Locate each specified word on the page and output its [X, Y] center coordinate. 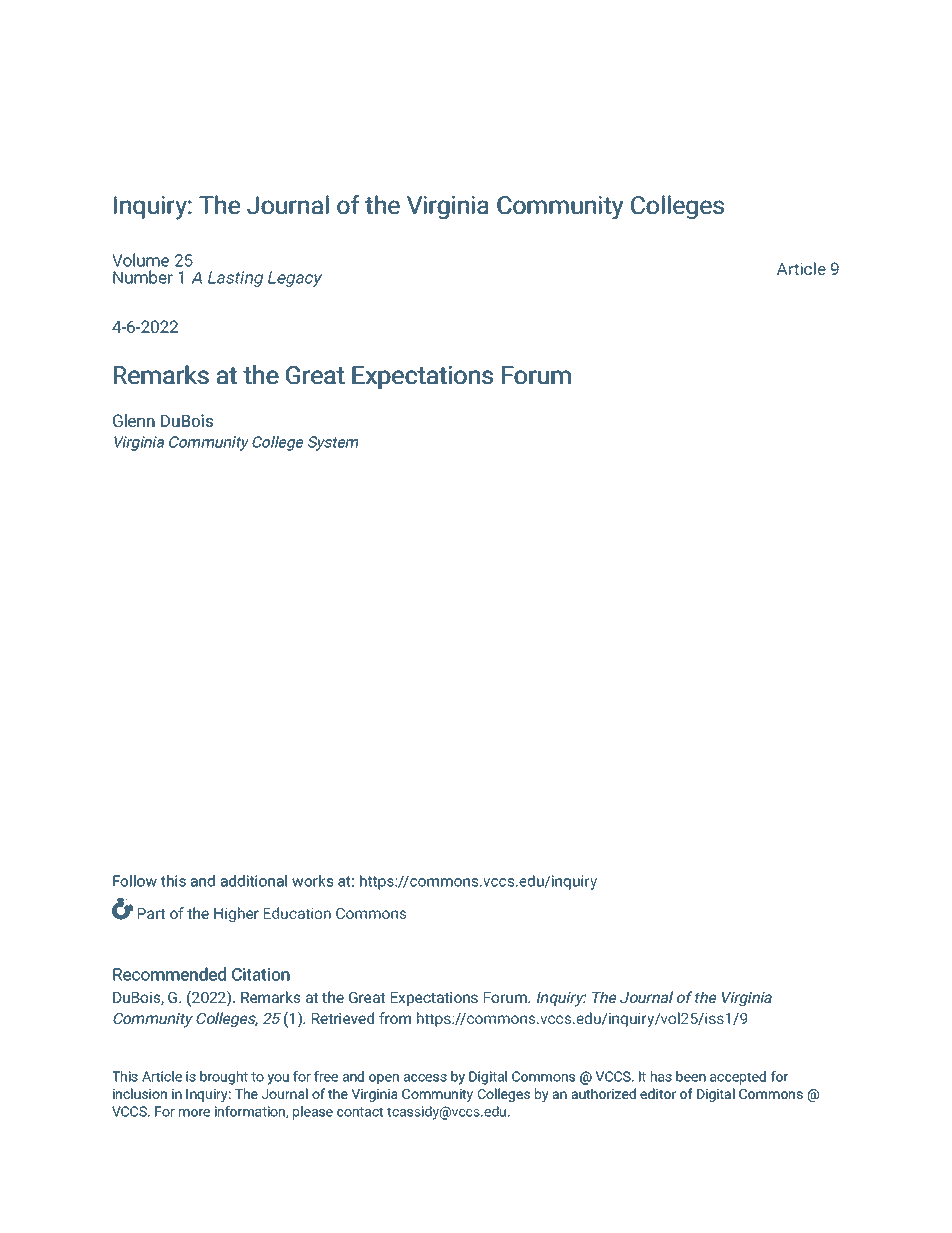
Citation [261, 974]
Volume [141, 260]
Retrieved [343, 1018]
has [661, 1076]
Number [143, 277]
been [691, 1076]
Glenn [134, 420]
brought [224, 1078]
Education [297, 913]
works [312, 881]
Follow [135, 881]
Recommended [169, 974]
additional [254, 881]
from [395, 1018]
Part [151, 913]
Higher [236, 914]
